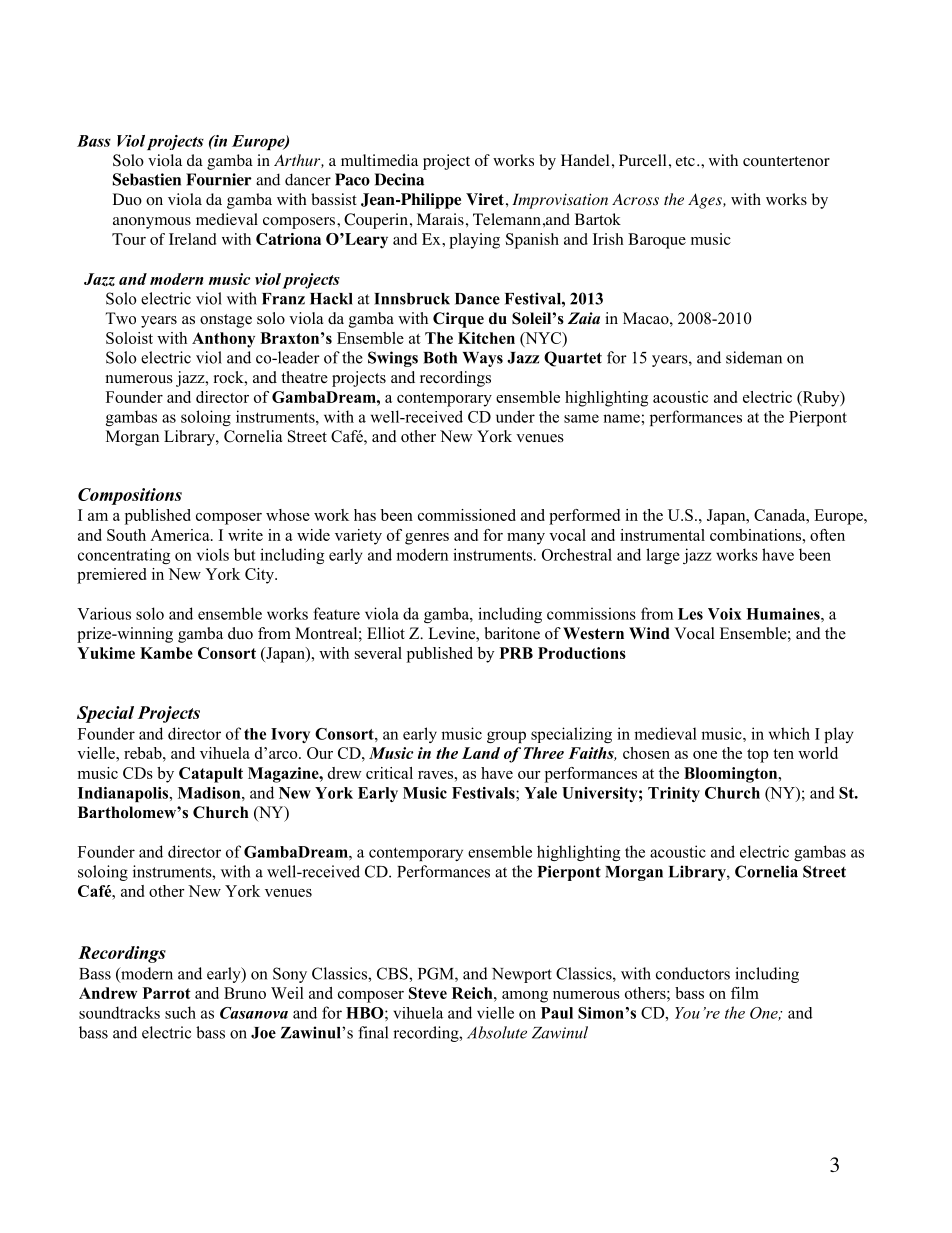  Describe the element at coordinates (706, 201) in the screenshot. I see `Ages` at that location.
